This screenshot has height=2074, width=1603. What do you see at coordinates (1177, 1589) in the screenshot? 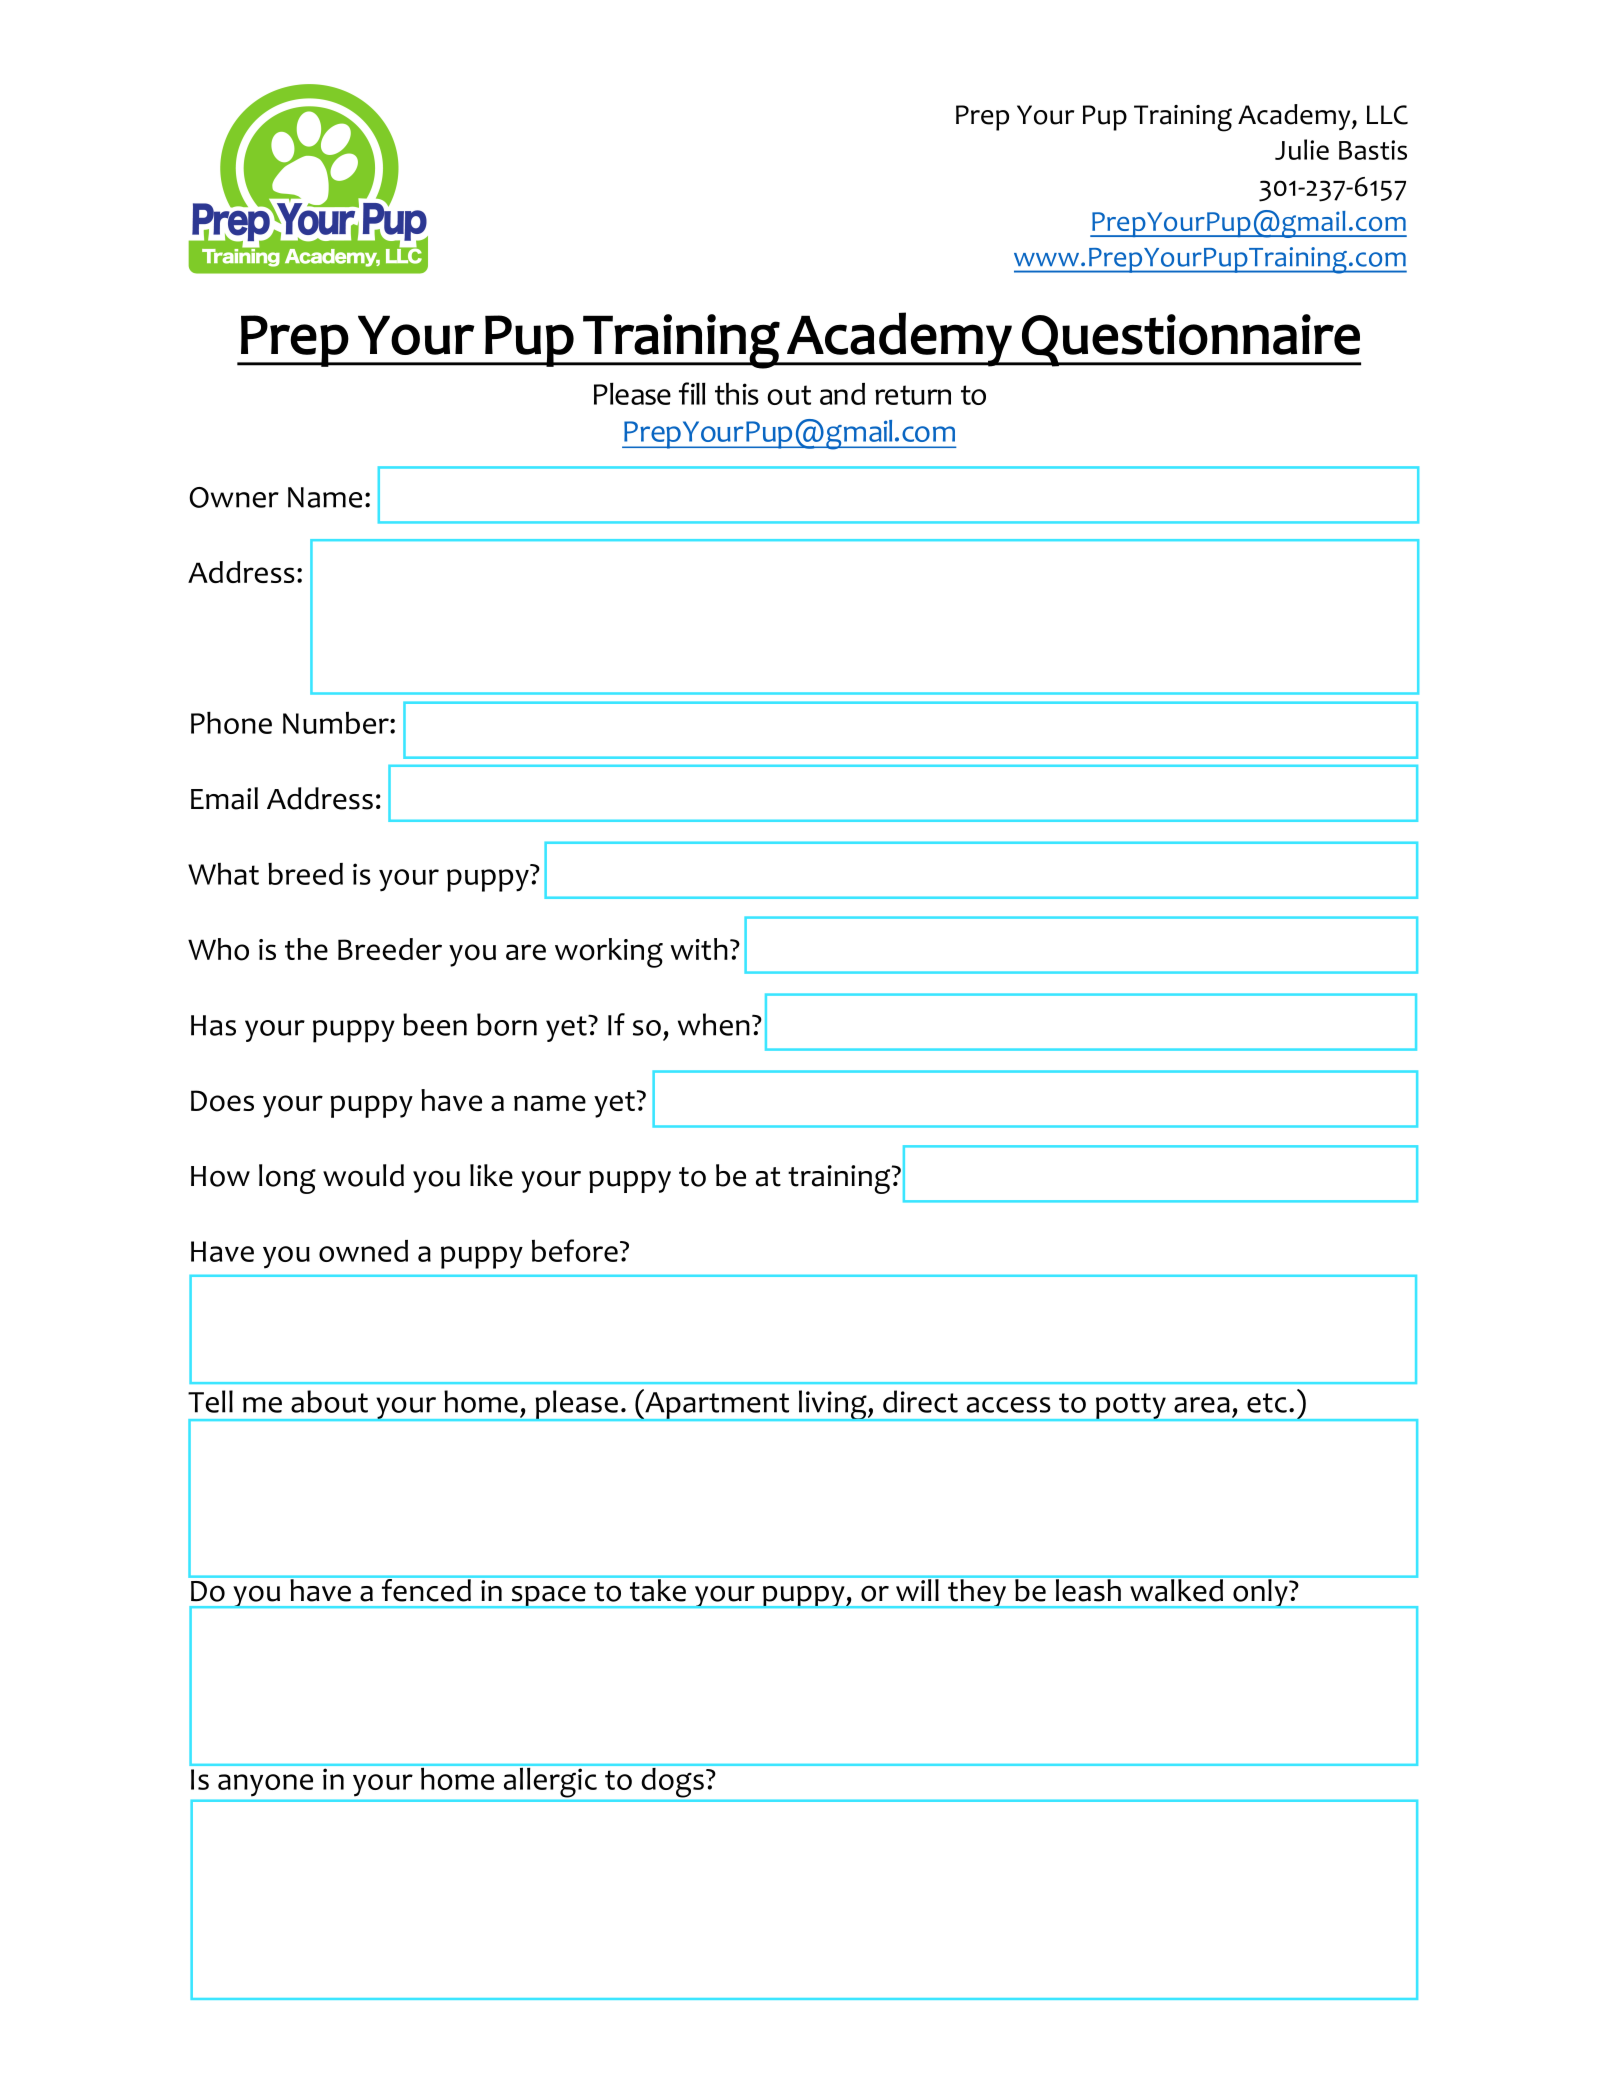
I see `walked` at bounding box center [1177, 1589].
